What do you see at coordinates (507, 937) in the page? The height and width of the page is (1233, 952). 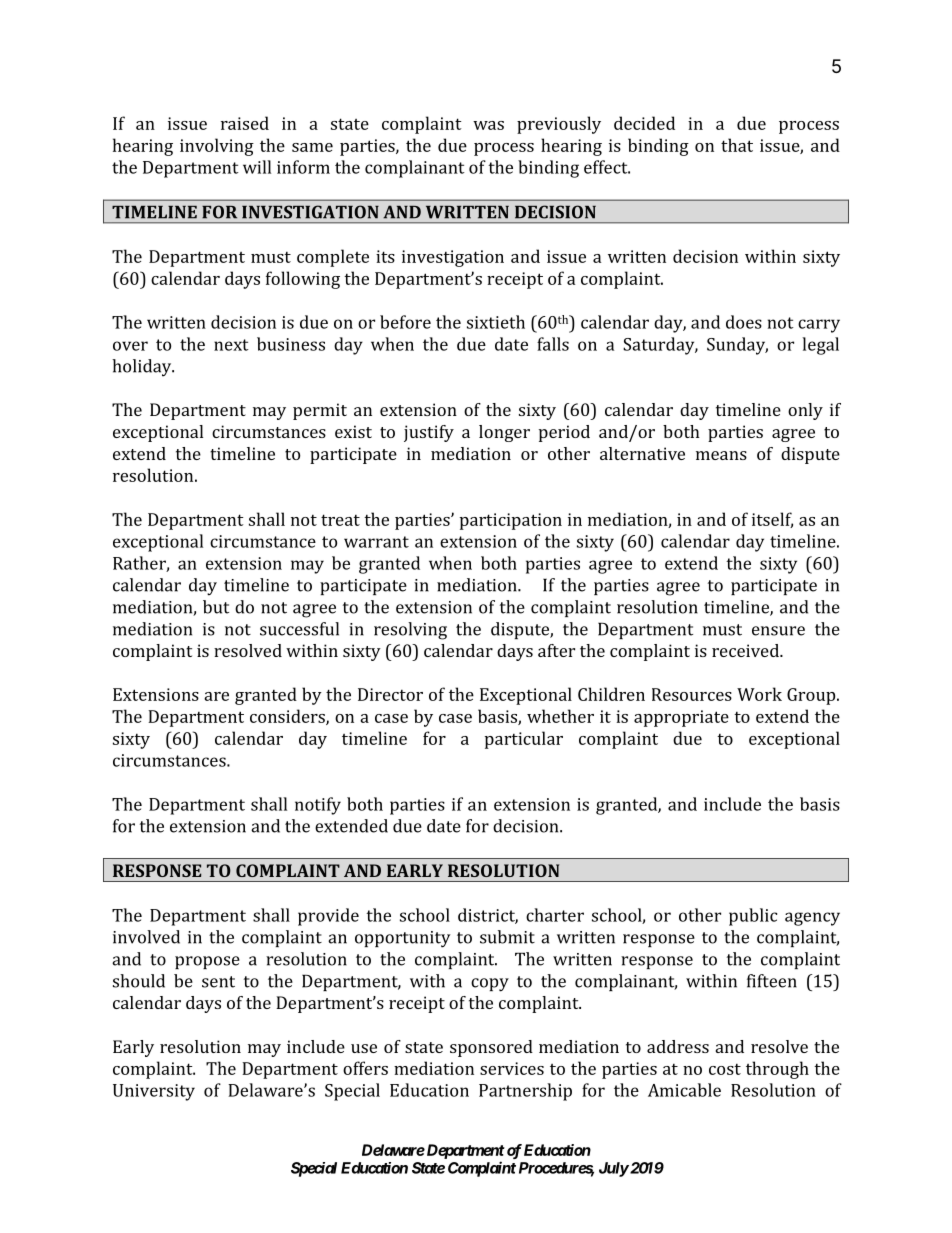 I see `submit` at bounding box center [507, 937].
